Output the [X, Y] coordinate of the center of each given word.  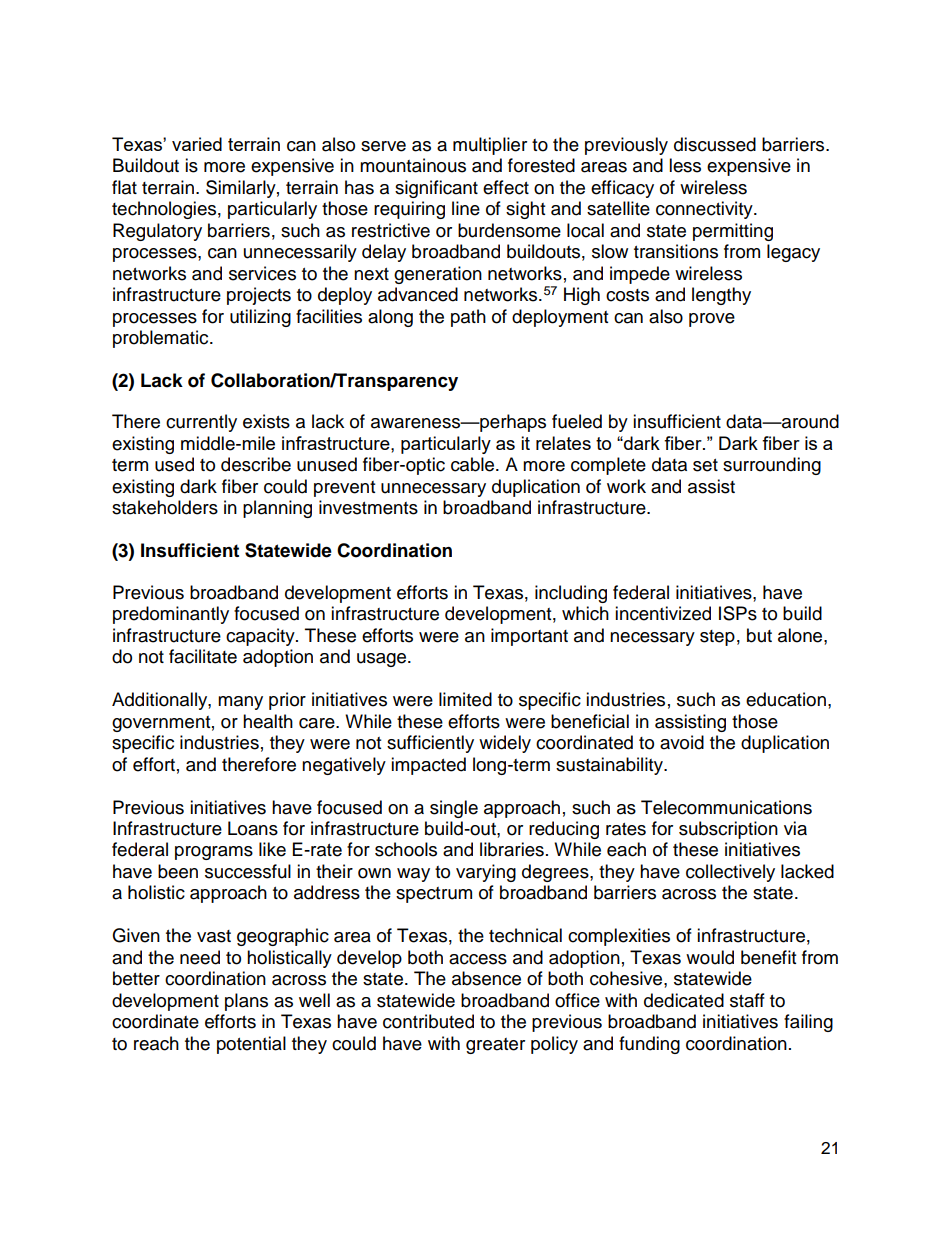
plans [246, 1002]
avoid [682, 742]
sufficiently [430, 744]
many [240, 703]
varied [197, 144]
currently [201, 423]
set [705, 465]
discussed [715, 144]
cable [474, 464]
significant [436, 189]
